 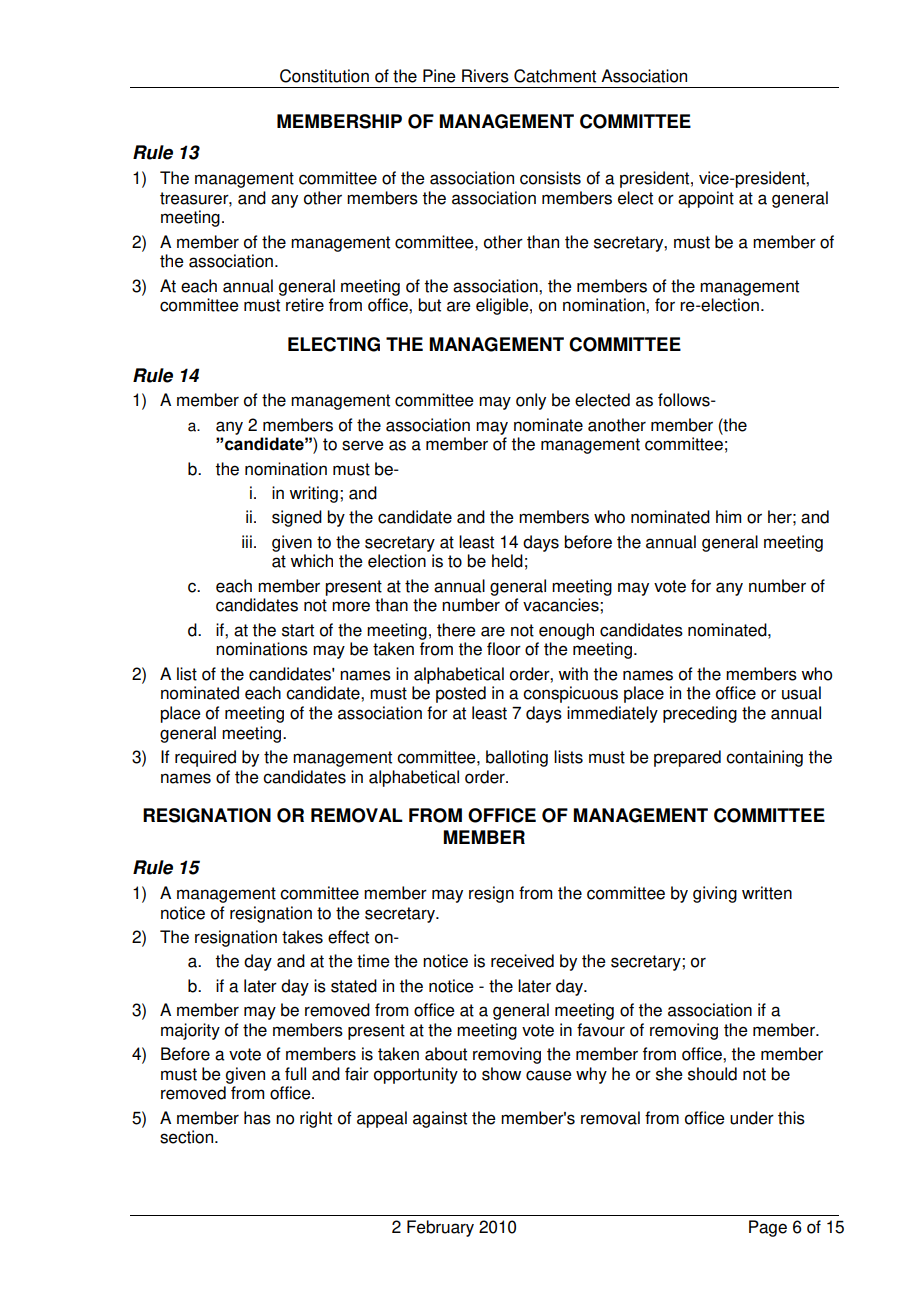 What do you see at coordinates (531, 401) in the screenshot?
I see `only` at bounding box center [531, 401].
